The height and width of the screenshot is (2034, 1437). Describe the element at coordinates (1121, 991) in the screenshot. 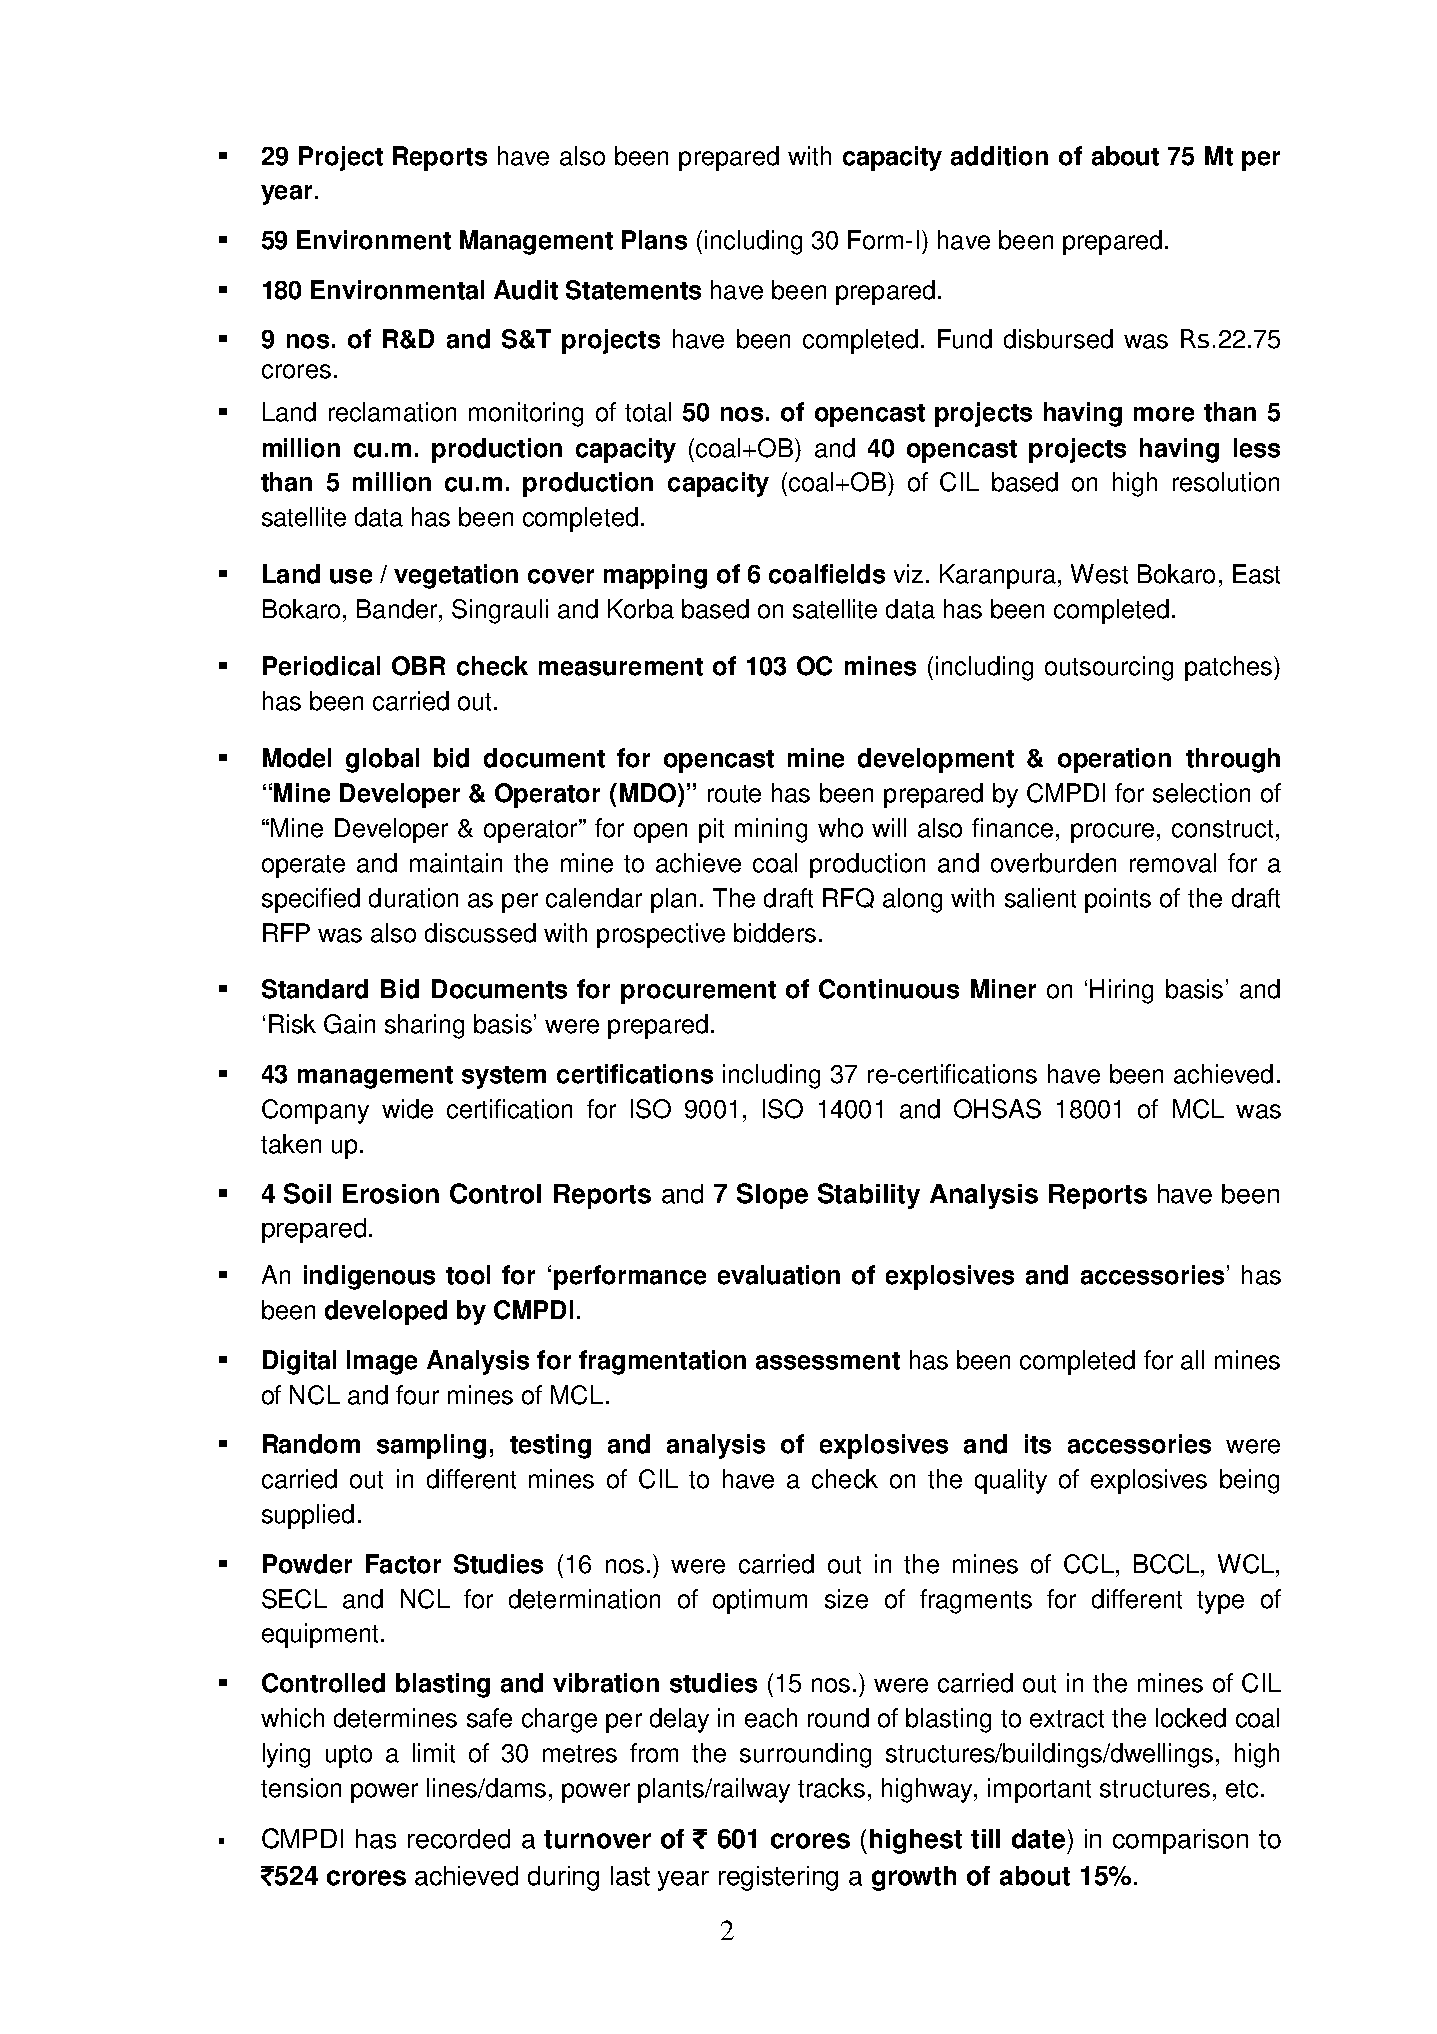

I see `Hiring` at that location.
